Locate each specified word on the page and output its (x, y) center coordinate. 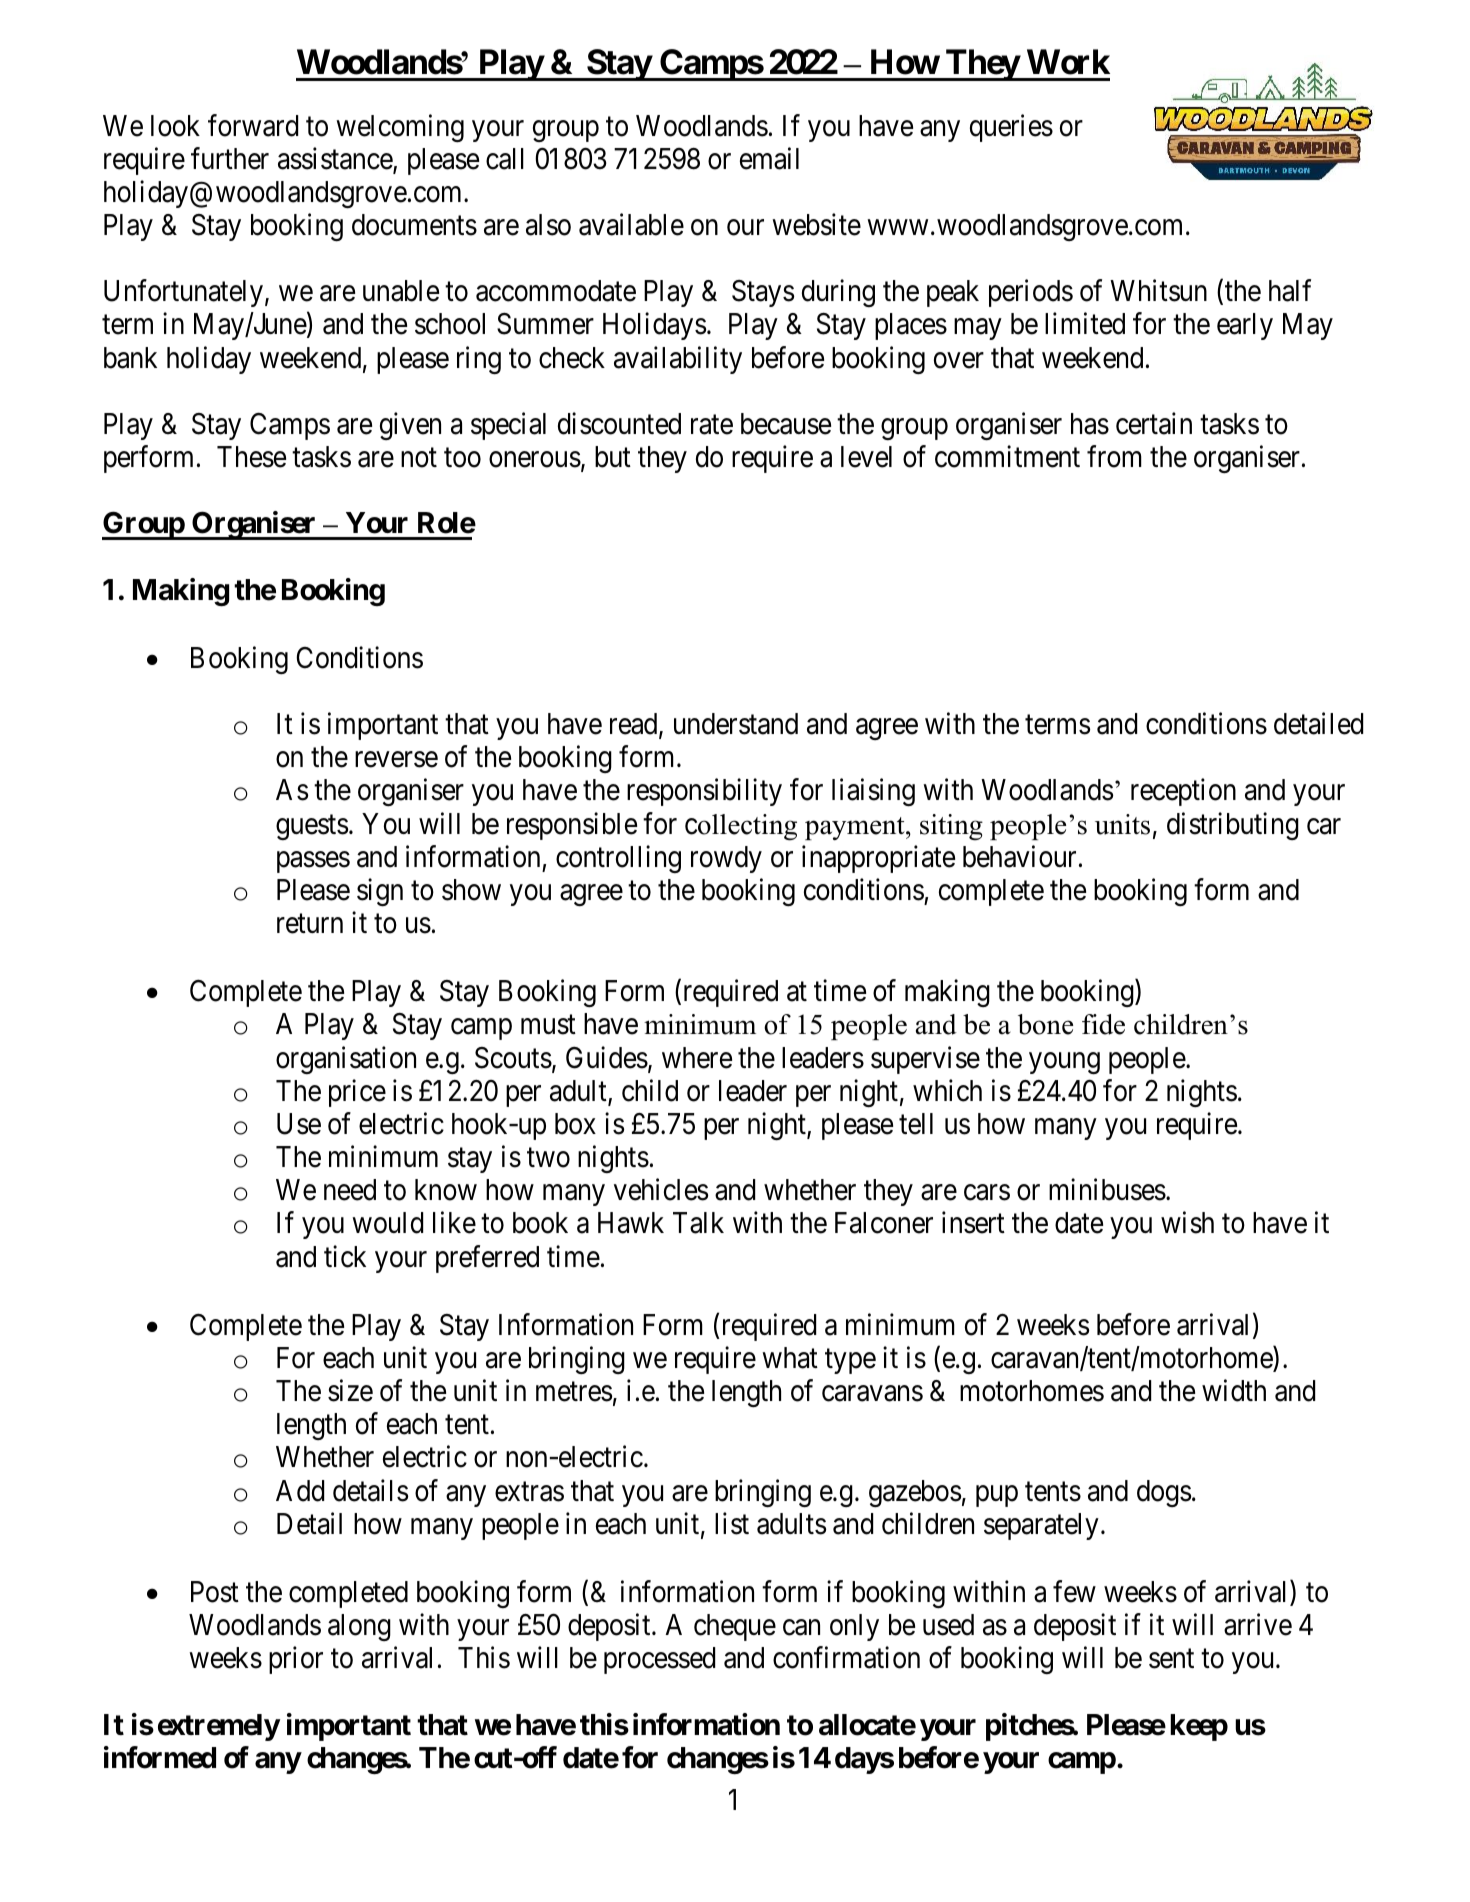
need (350, 1190)
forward (253, 125)
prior (296, 1660)
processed (659, 1660)
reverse (396, 760)
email (769, 158)
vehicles (661, 1190)
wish (1187, 1223)
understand (736, 724)
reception (1183, 792)
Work (1068, 62)
